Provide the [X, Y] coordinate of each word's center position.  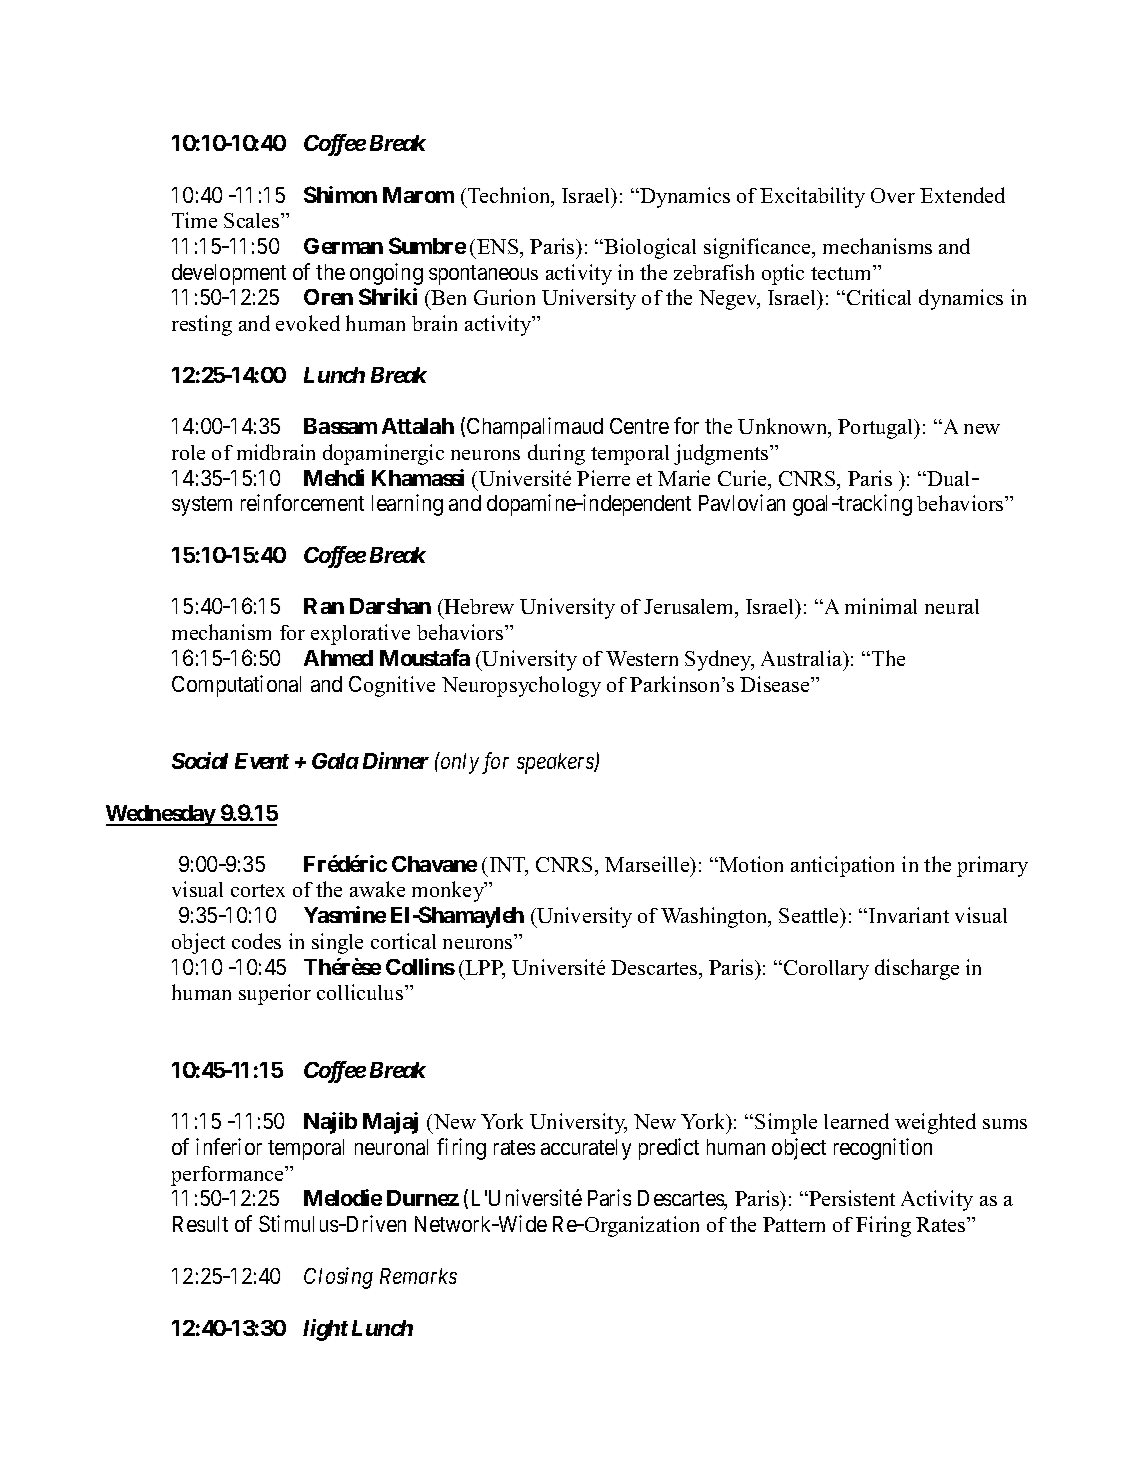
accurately [586, 1149]
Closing [338, 1278]
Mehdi [334, 477]
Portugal [877, 429]
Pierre [603, 478]
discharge [917, 969]
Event [262, 761]
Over [893, 195]
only [459, 763]
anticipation [842, 866]
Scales [253, 220]
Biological [650, 248]
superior [275, 994]
